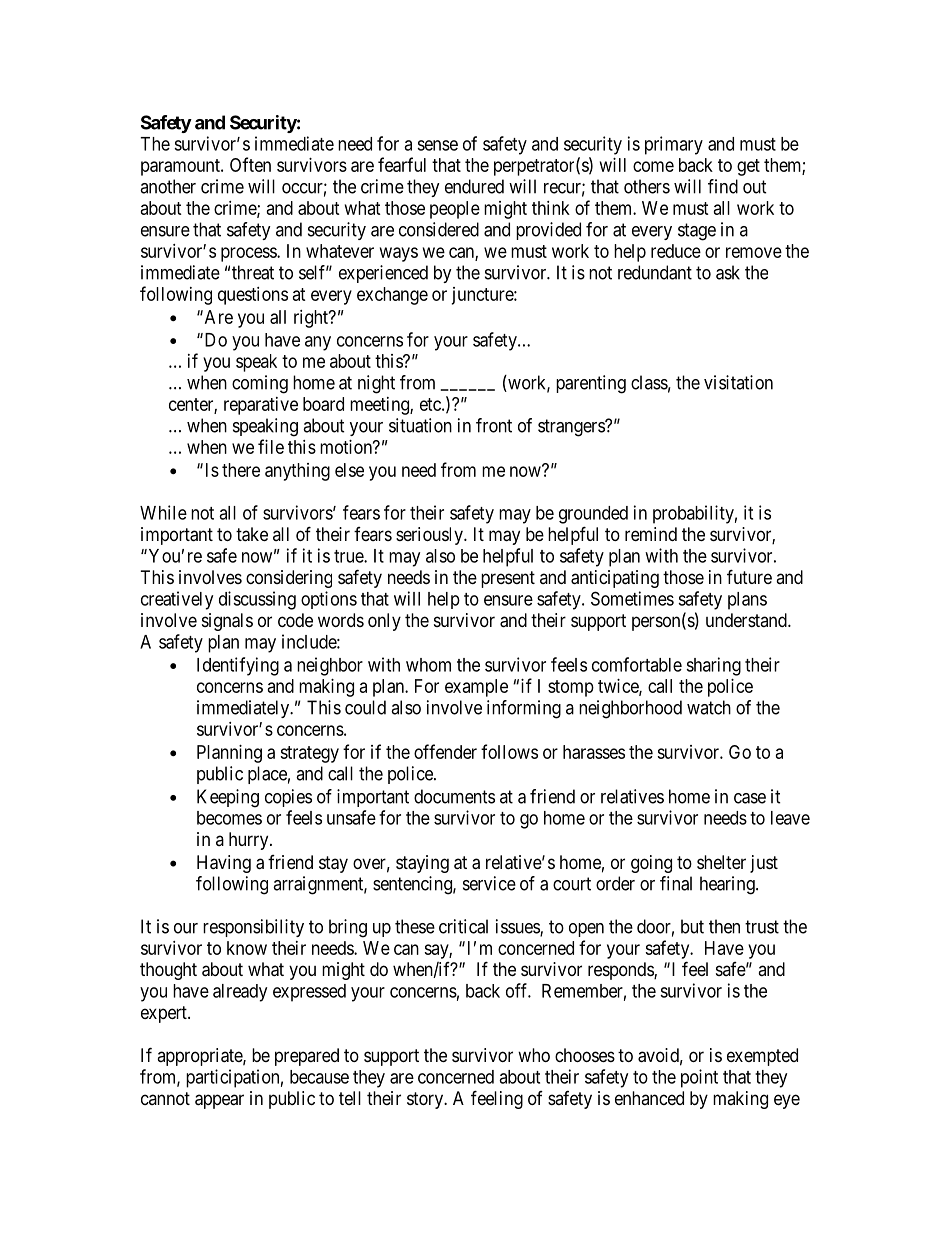 The height and width of the screenshot is (1233, 952). Describe the element at coordinates (508, 579) in the screenshot. I see `present` at that location.
